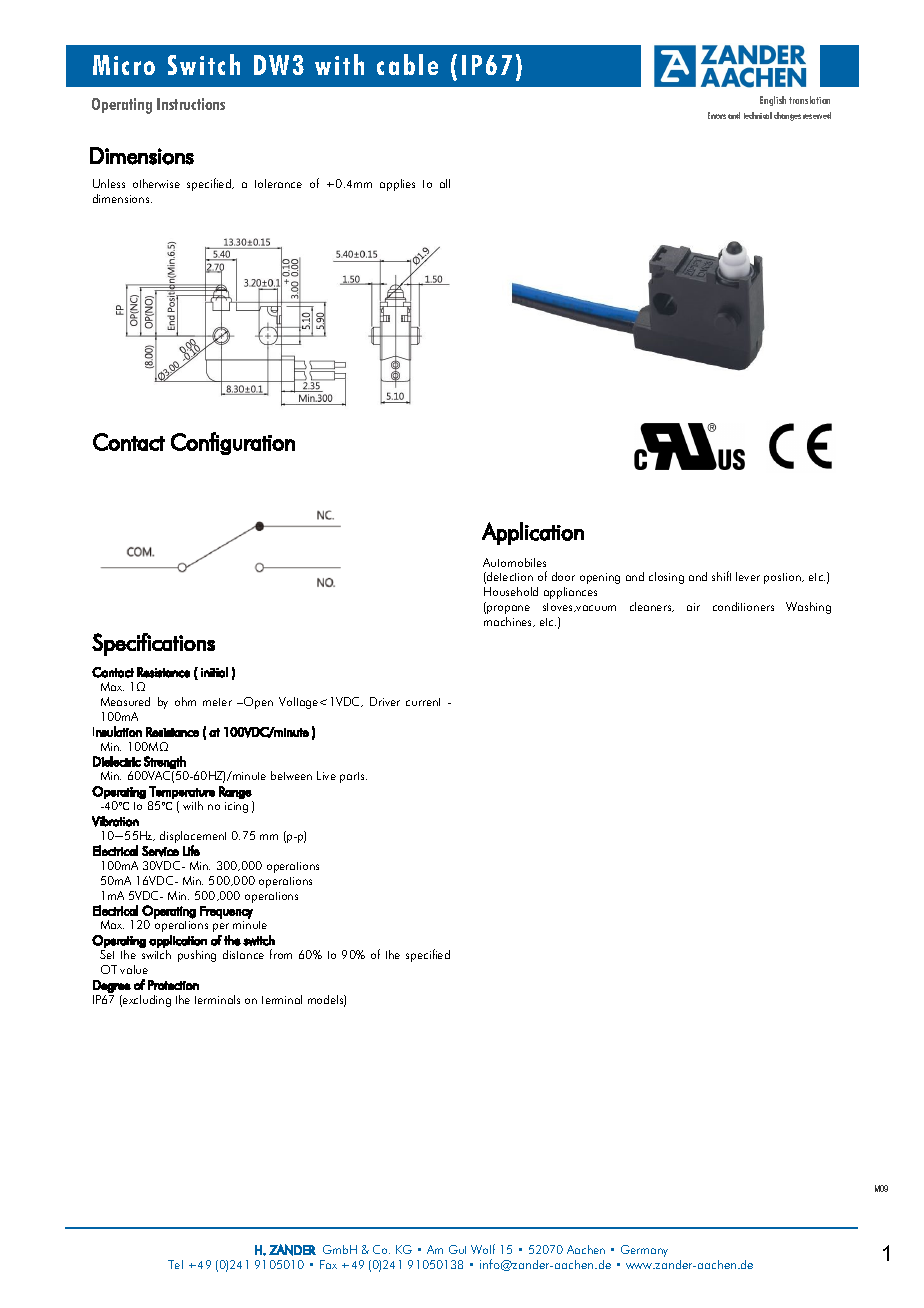 The height and width of the screenshot is (1308, 924). Describe the element at coordinates (191, 104) in the screenshot. I see `Instructions` at that location.
